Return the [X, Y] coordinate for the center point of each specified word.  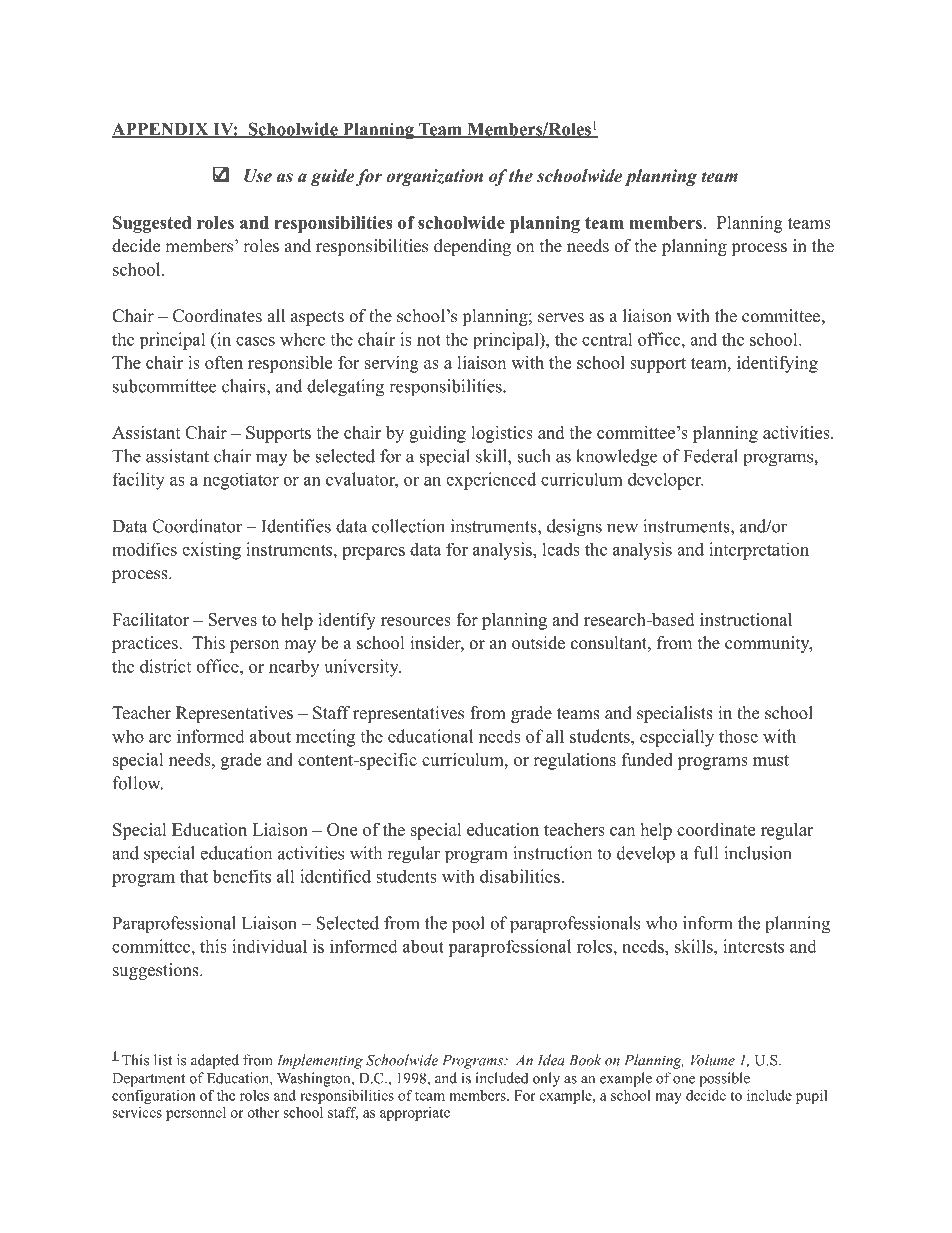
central [607, 339]
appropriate [415, 1114]
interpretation [759, 551]
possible [724, 1079]
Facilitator [150, 619]
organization [434, 177]
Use [258, 176]
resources [416, 621]
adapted [215, 1061]
